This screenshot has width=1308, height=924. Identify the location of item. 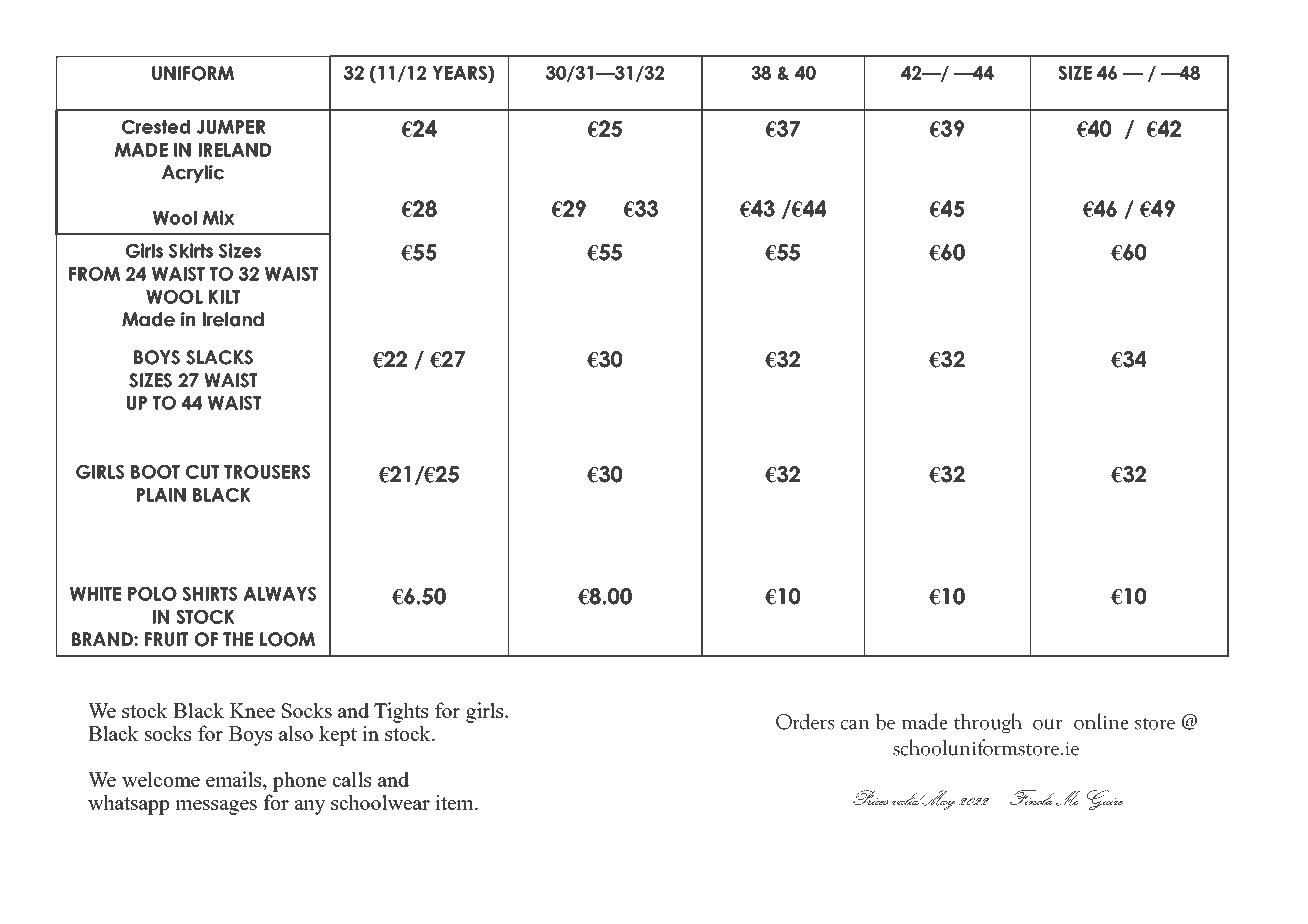
(455, 802).
